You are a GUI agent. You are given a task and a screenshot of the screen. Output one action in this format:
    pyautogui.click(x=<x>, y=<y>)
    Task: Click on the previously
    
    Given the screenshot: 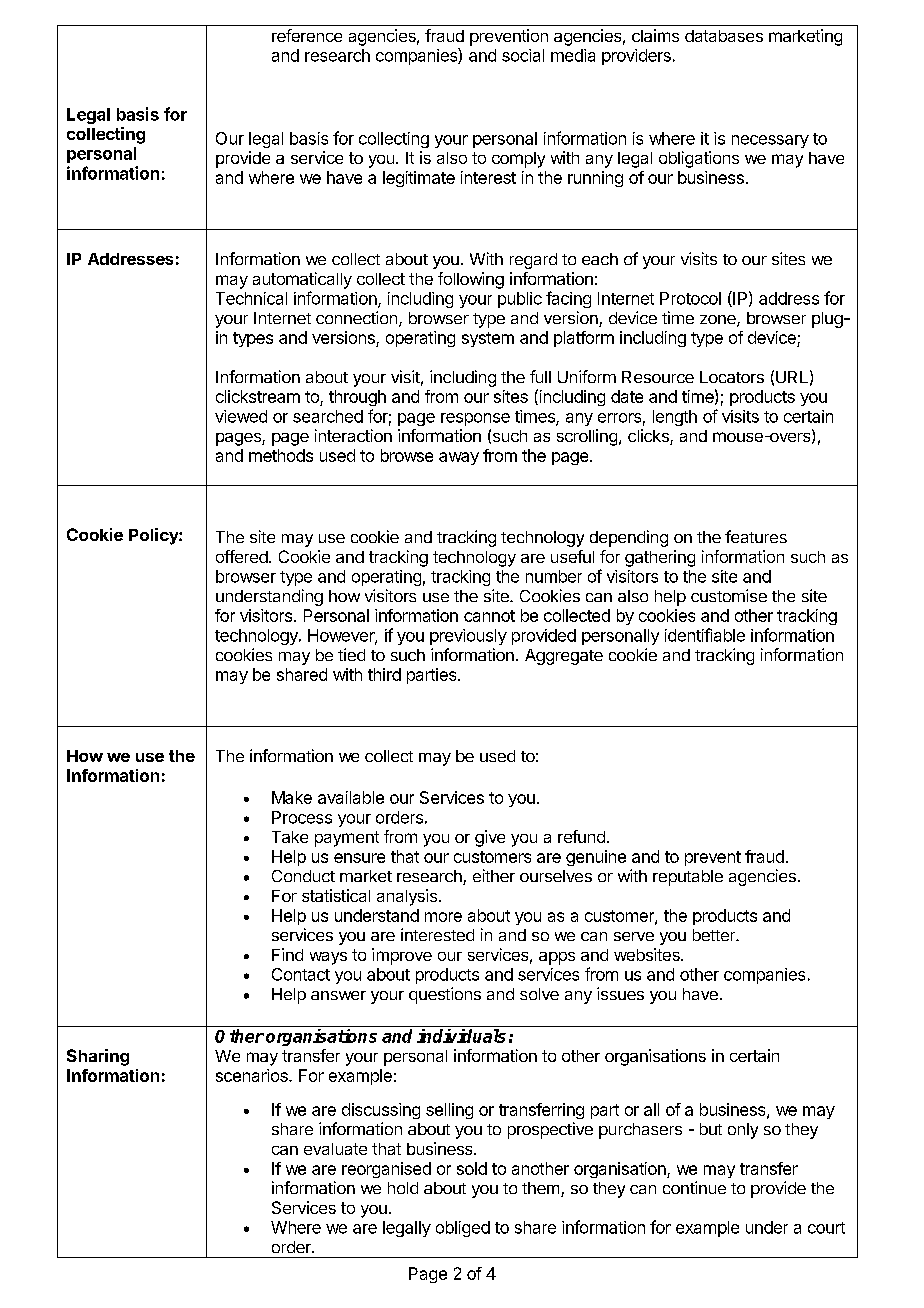 What is the action you would take?
    pyautogui.click(x=468, y=637)
